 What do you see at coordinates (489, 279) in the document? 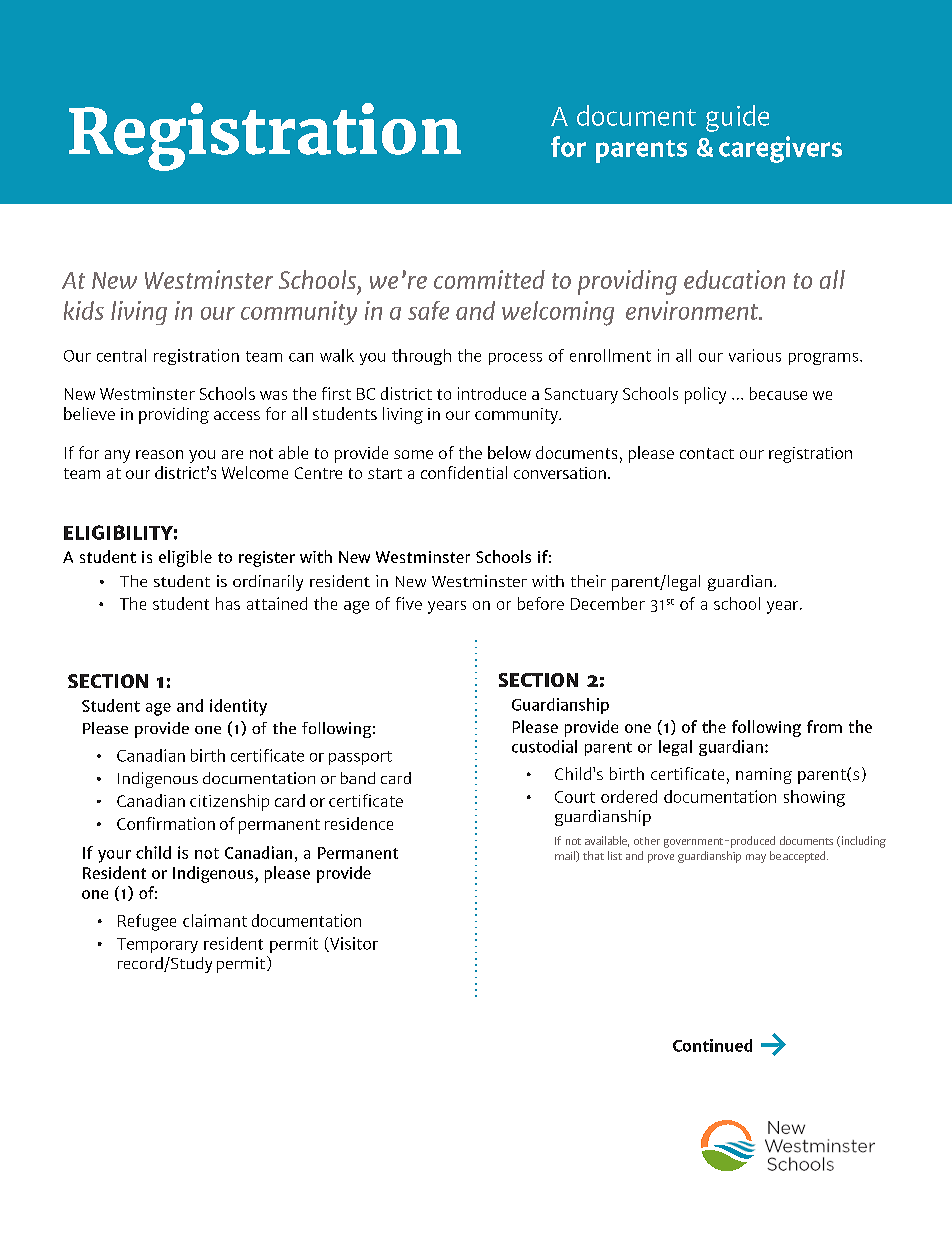
I see `committed` at bounding box center [489, 279].
